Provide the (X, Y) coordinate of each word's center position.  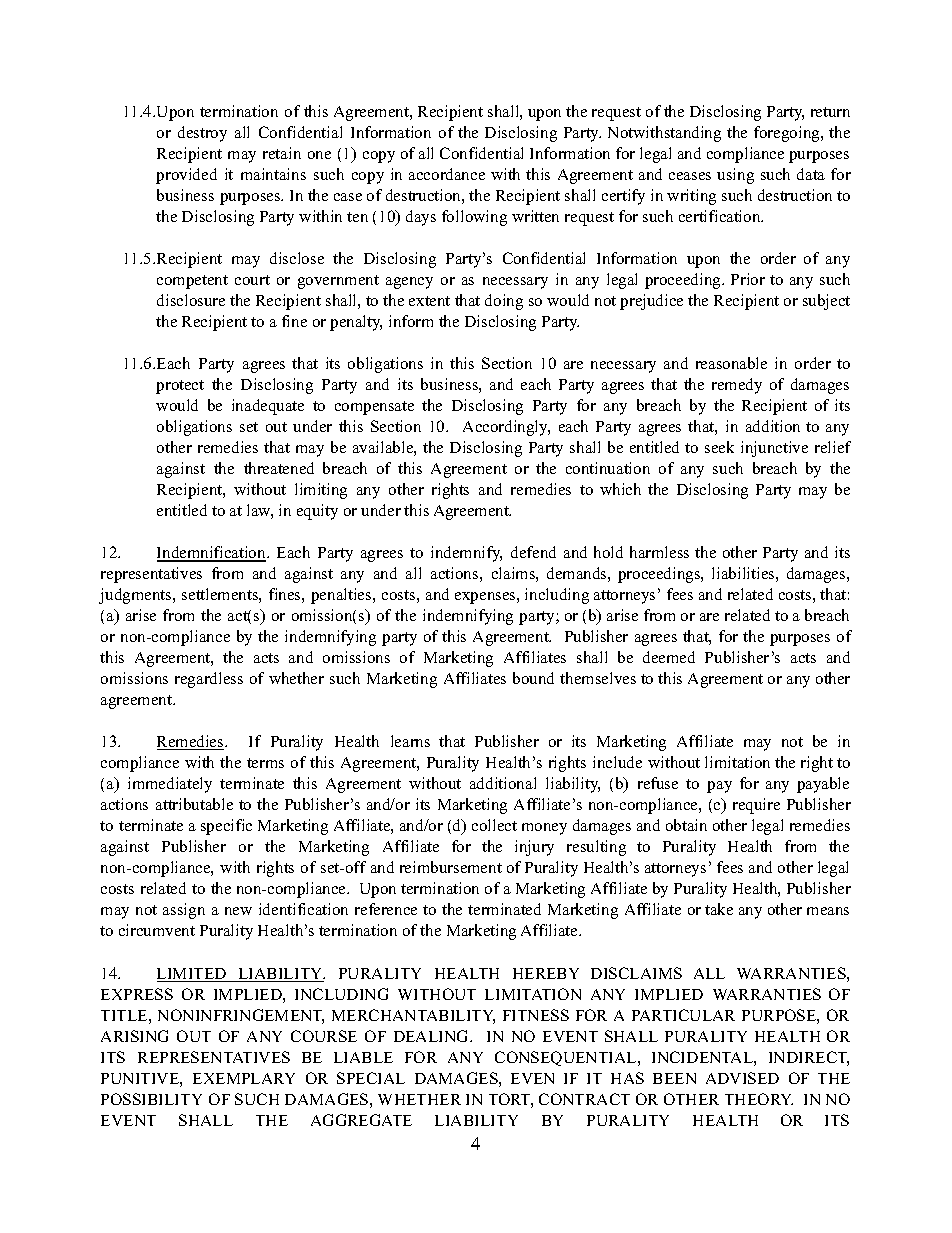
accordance (447, 174)
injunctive (774, 449)
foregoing (788, 134)
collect (494, 825)
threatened (279, 468)
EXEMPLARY (244, 1078)
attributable (194, 804)
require (756, 806)
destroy (202, 134)
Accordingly (506, 428)
